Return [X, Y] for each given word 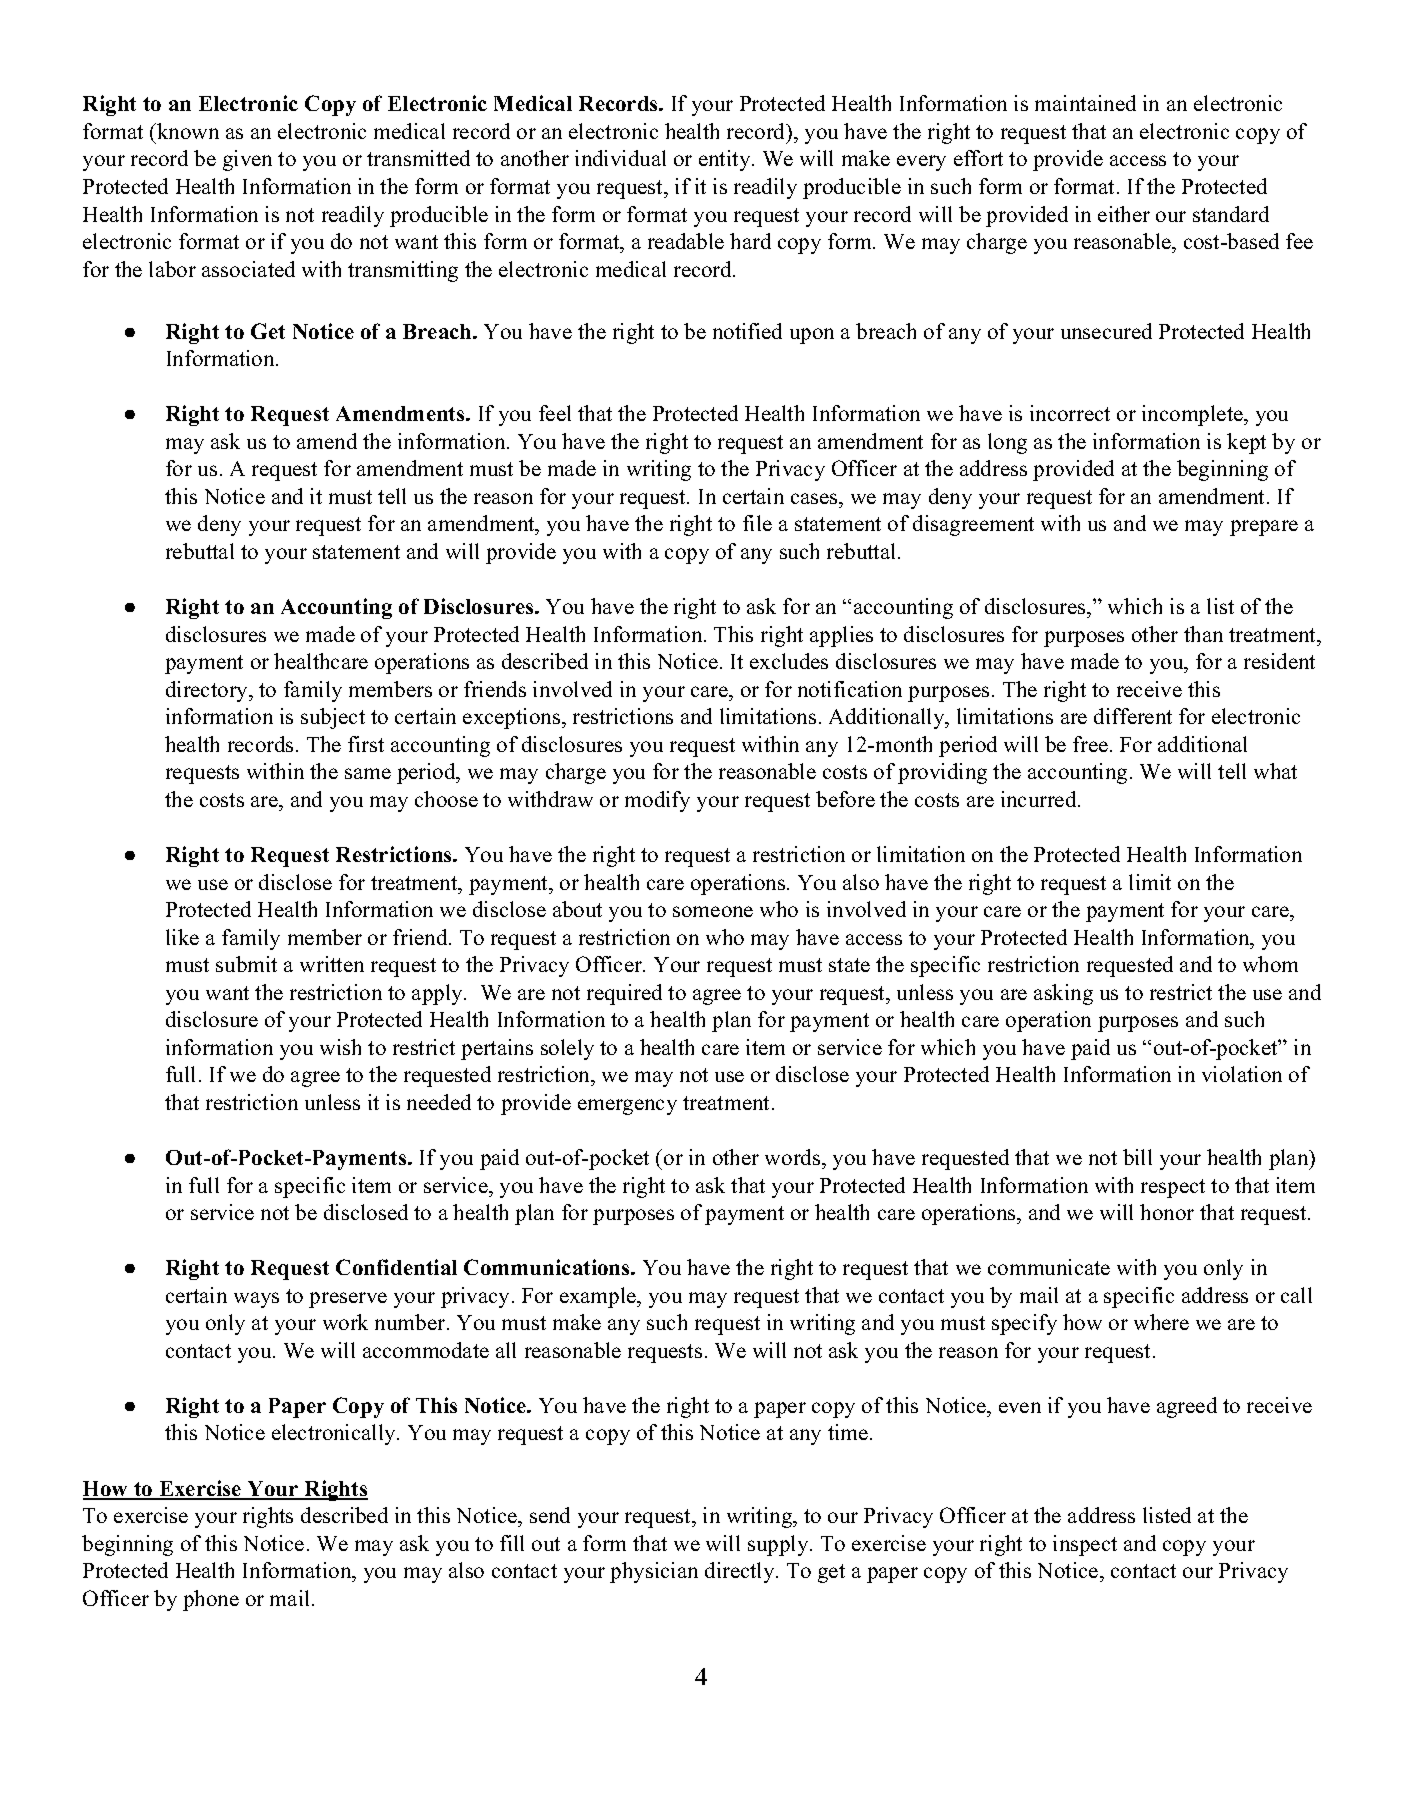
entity [726, 160]
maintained [1085, 103]
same [368, 773]
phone [211, 1600]
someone [713, 911]
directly [741, 1572]
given [247, 160]
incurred [1040, 799]
